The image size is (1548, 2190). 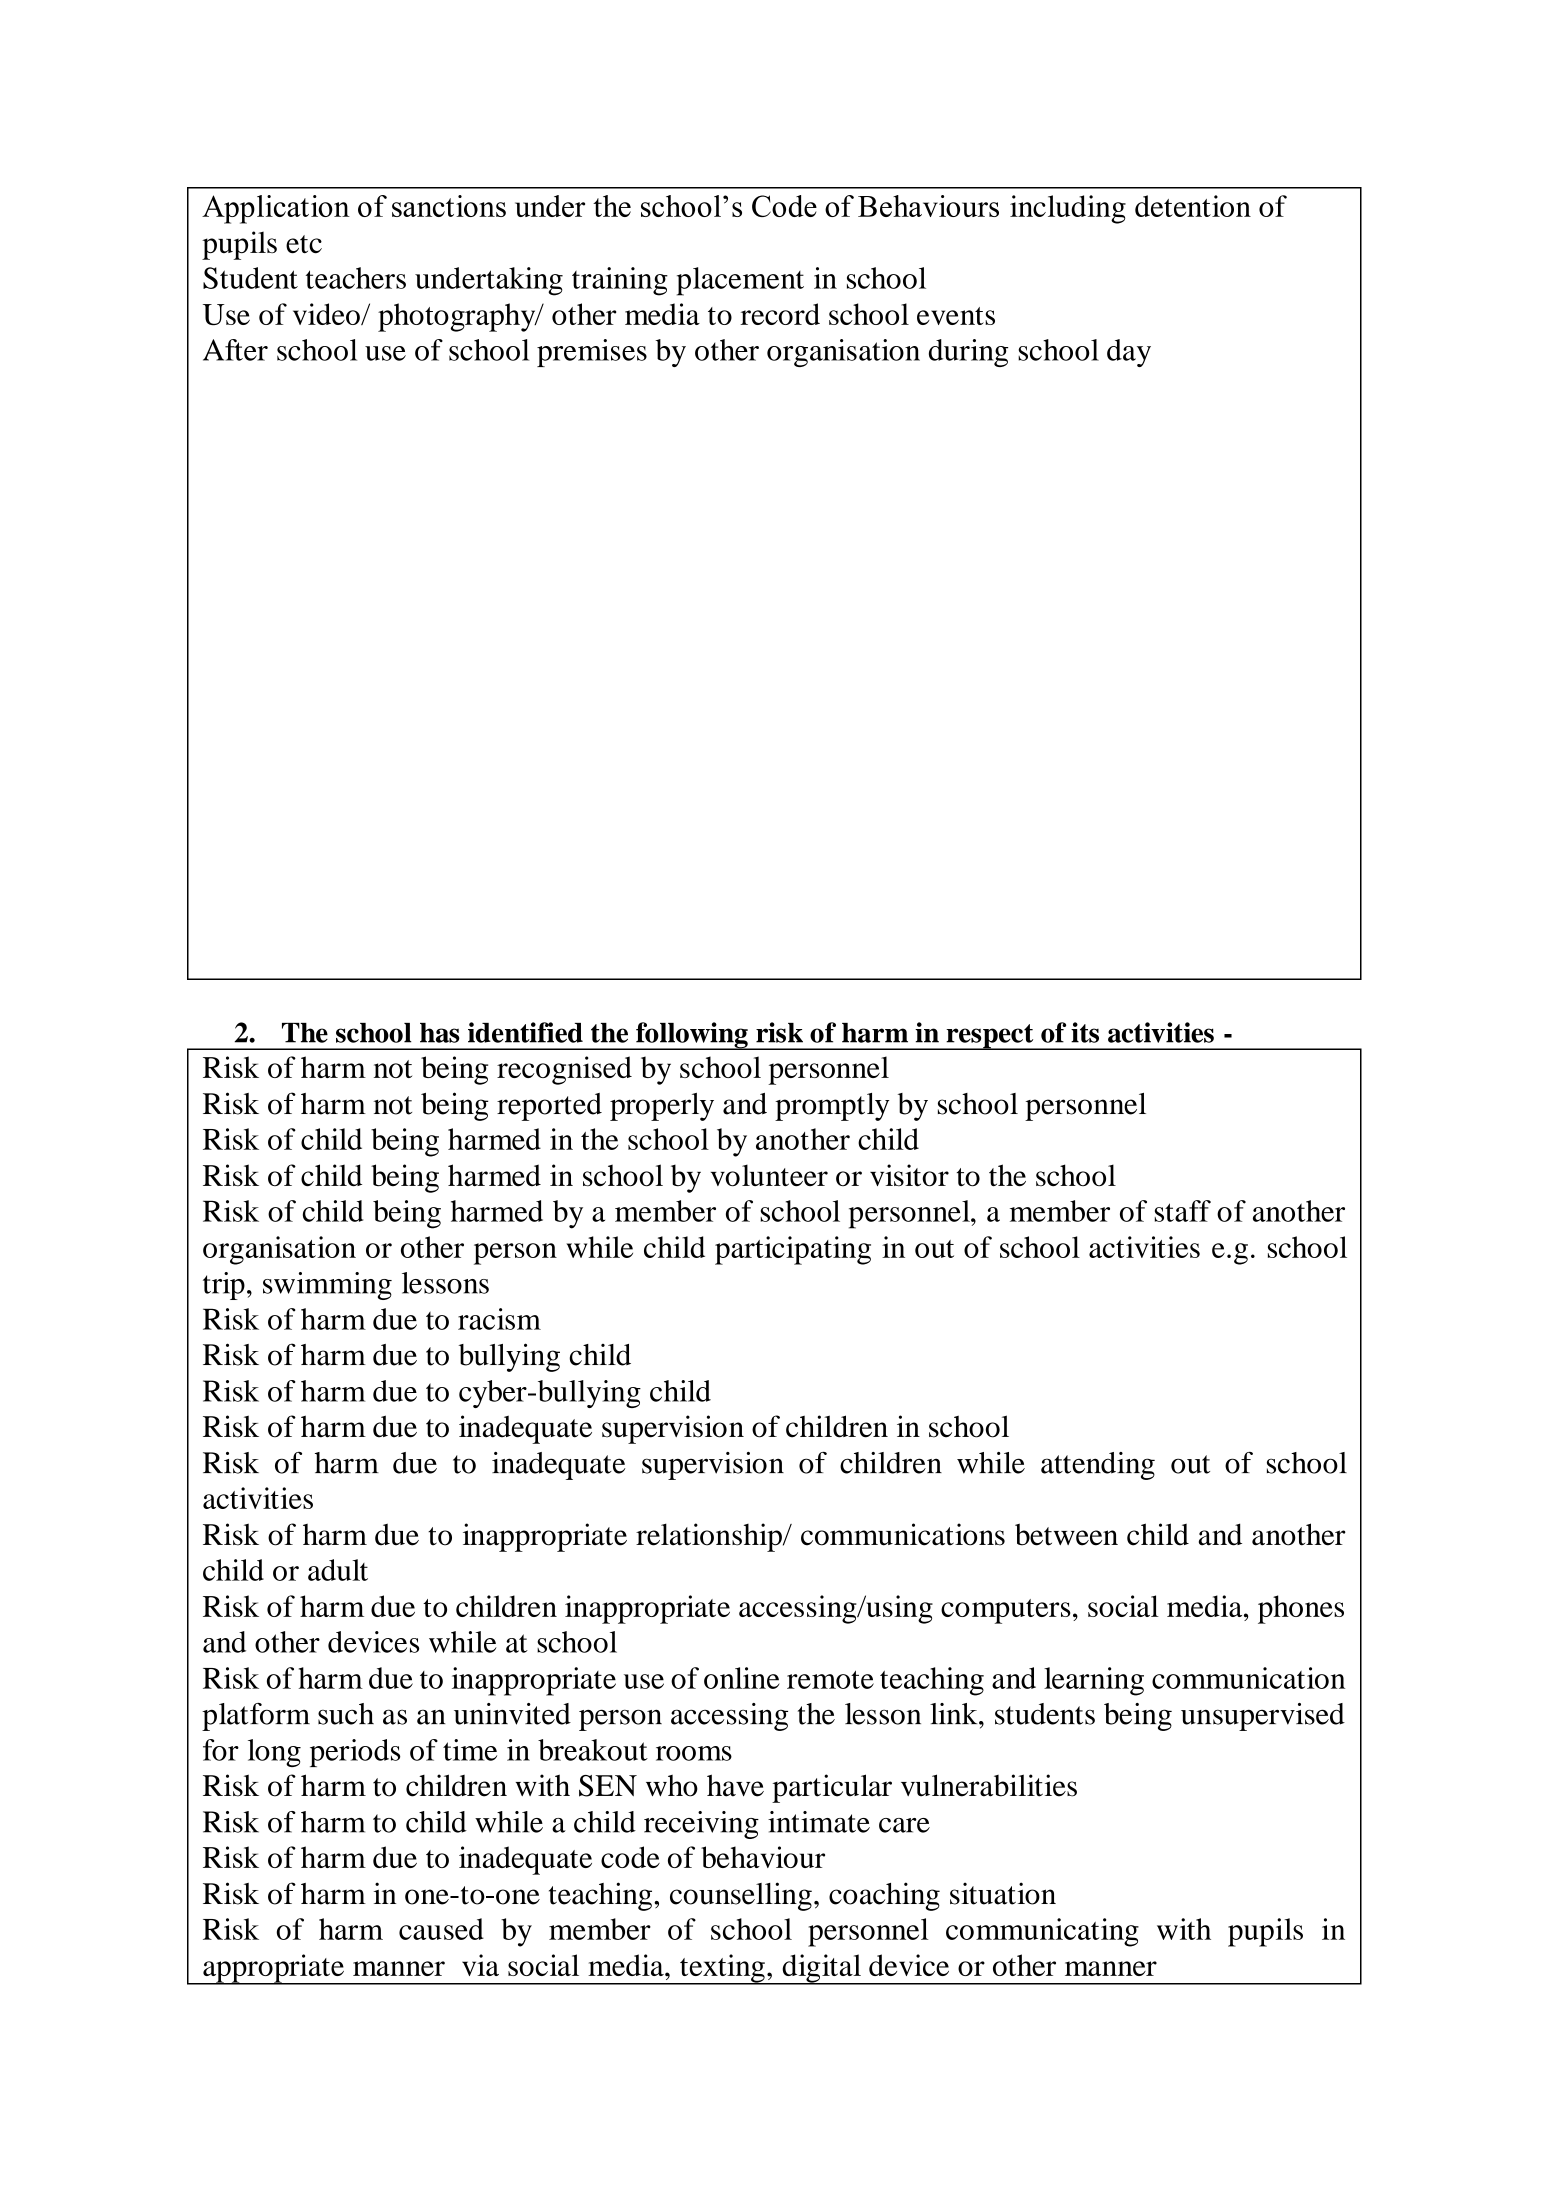 I want to click on day, so click(x=1129, y=353).
